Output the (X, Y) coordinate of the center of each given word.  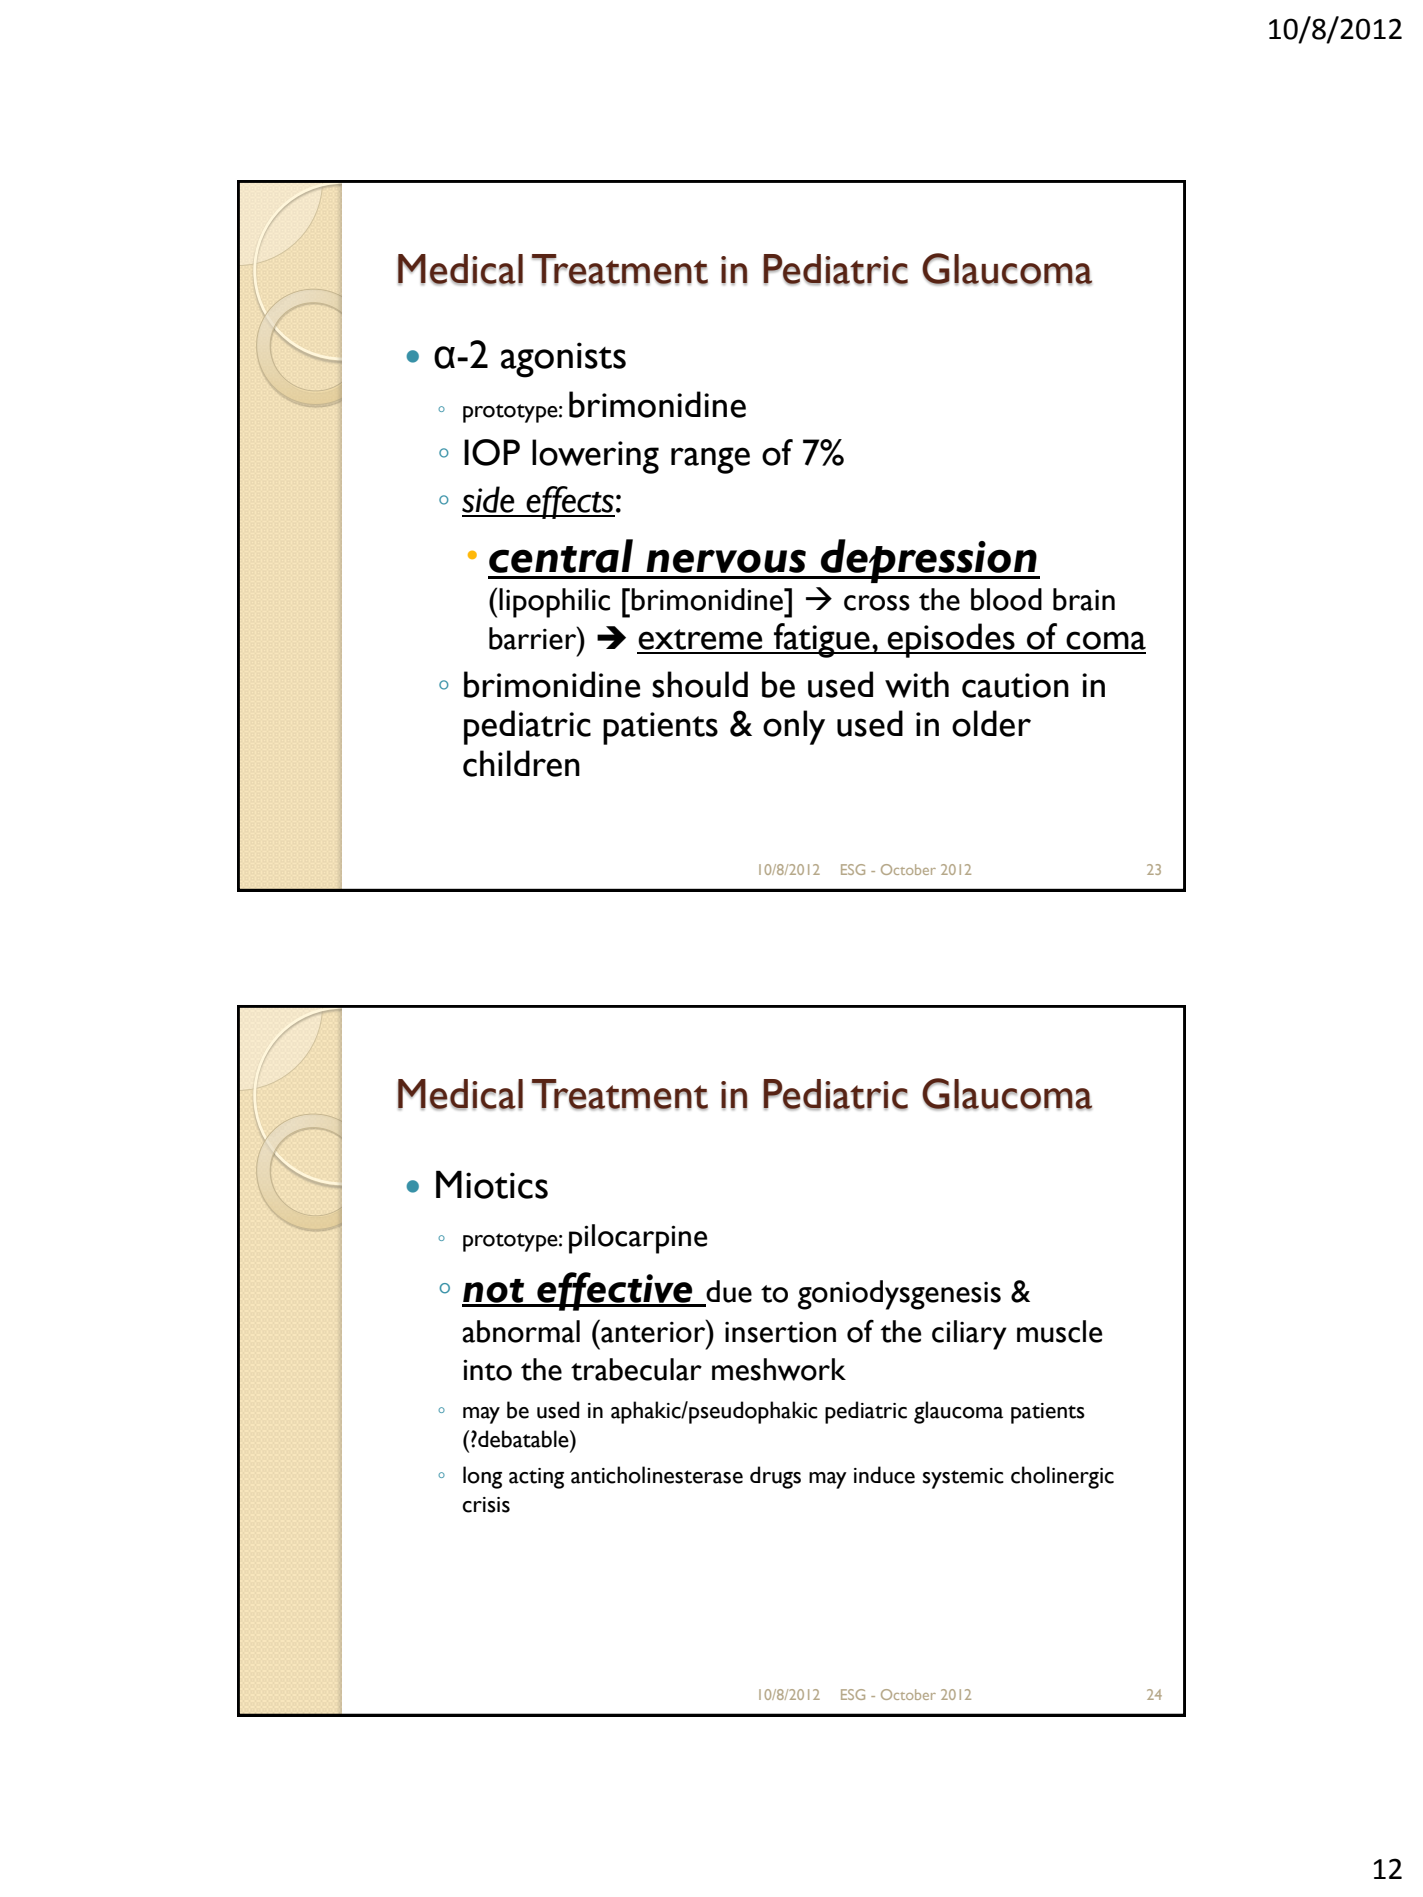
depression (929, 561)
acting (536, 1478)
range (710, 460)
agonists (563, 360)
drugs (775, 1477)
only (794, 727)
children (521, 763)
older (991, 723)
